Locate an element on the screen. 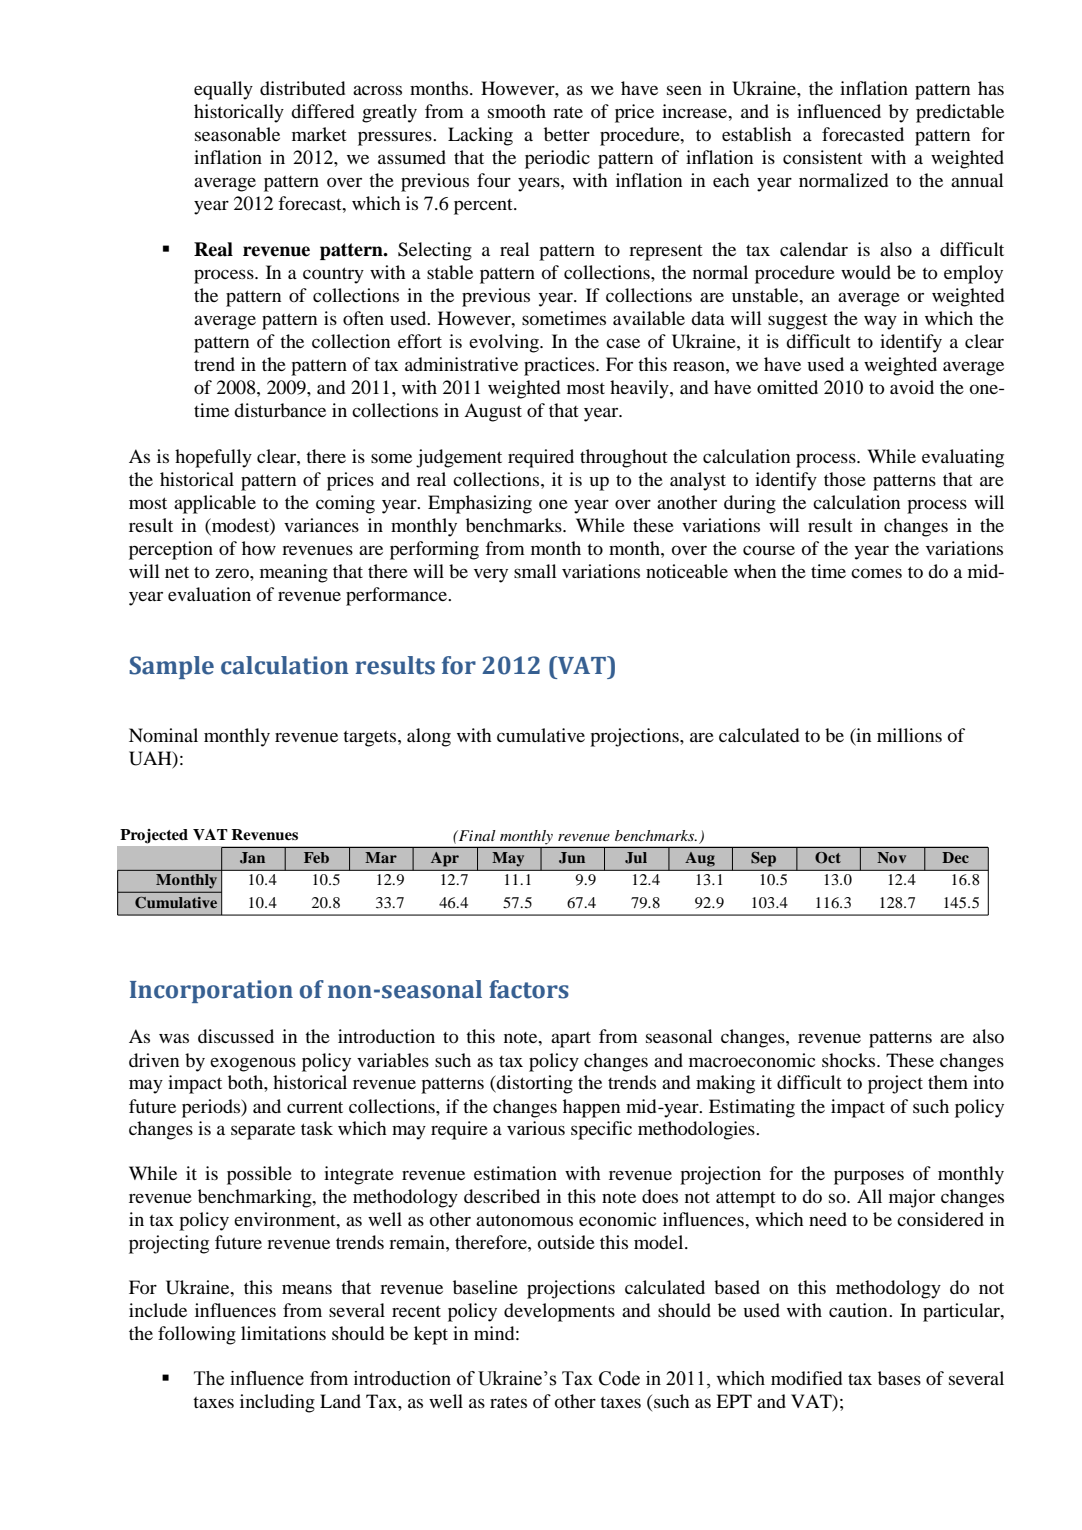  predictable is located at coordinates (960, 113).
